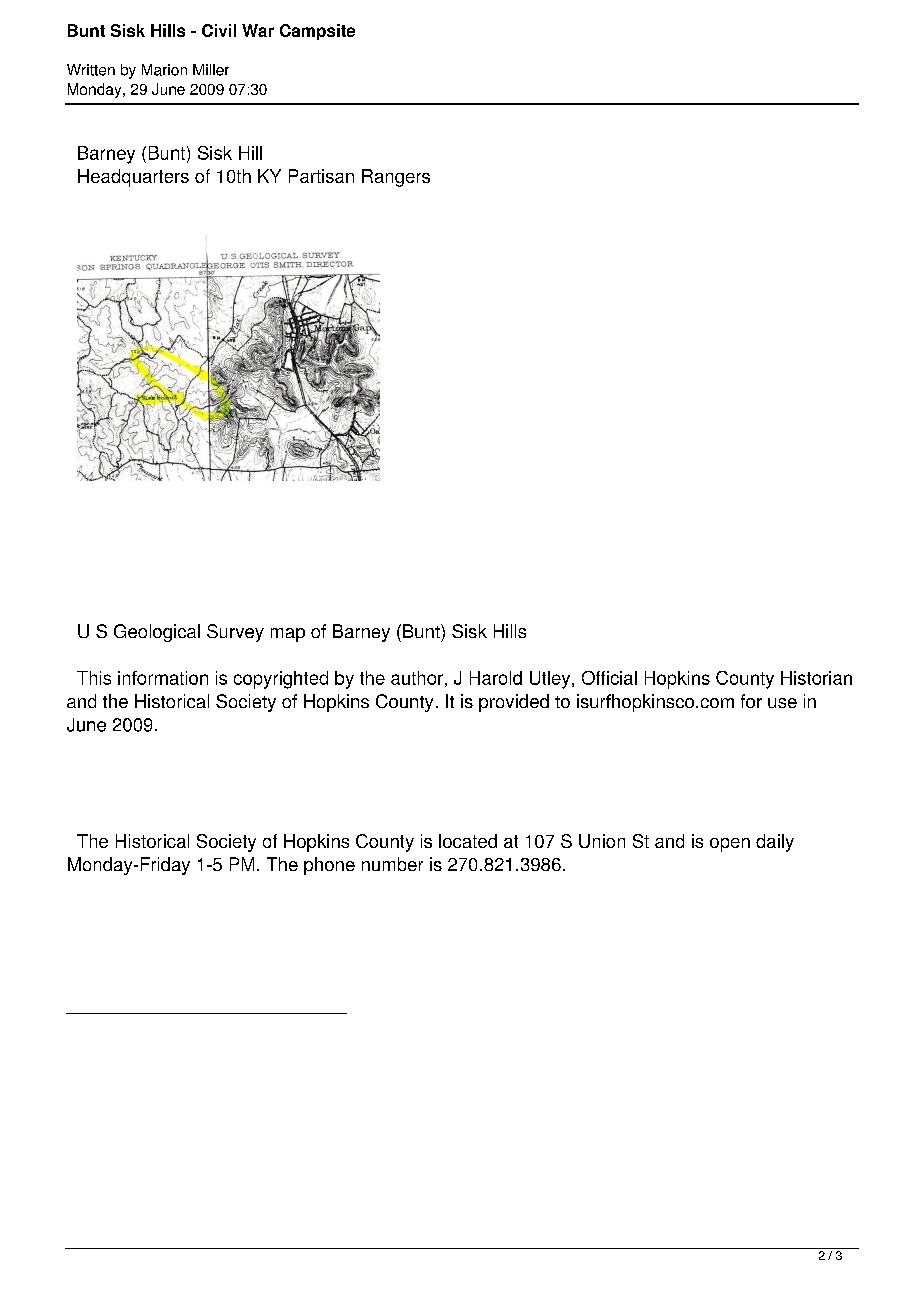  I want to click on Geological, so click(157, 633).
